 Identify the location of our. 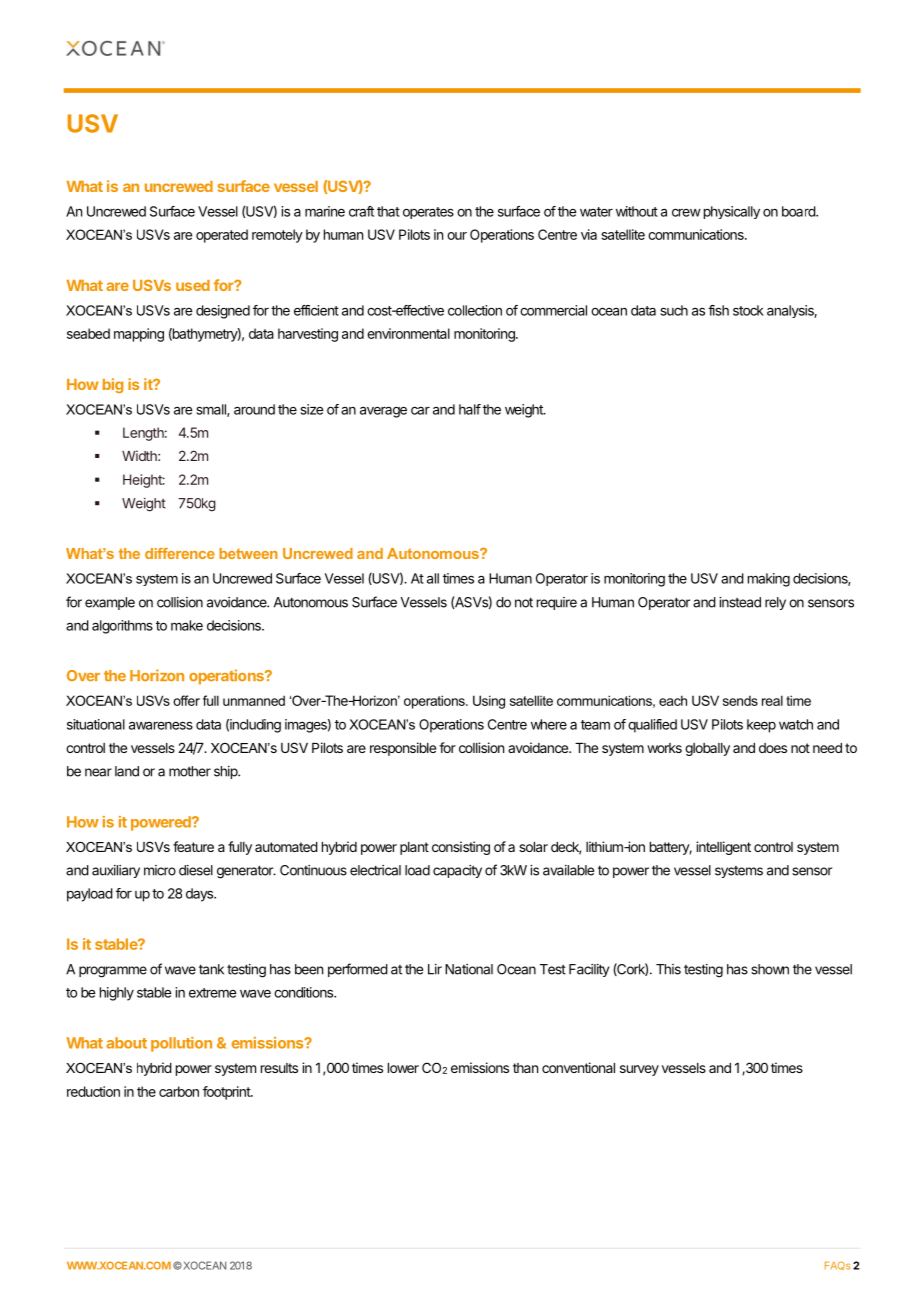
(457, 236).
